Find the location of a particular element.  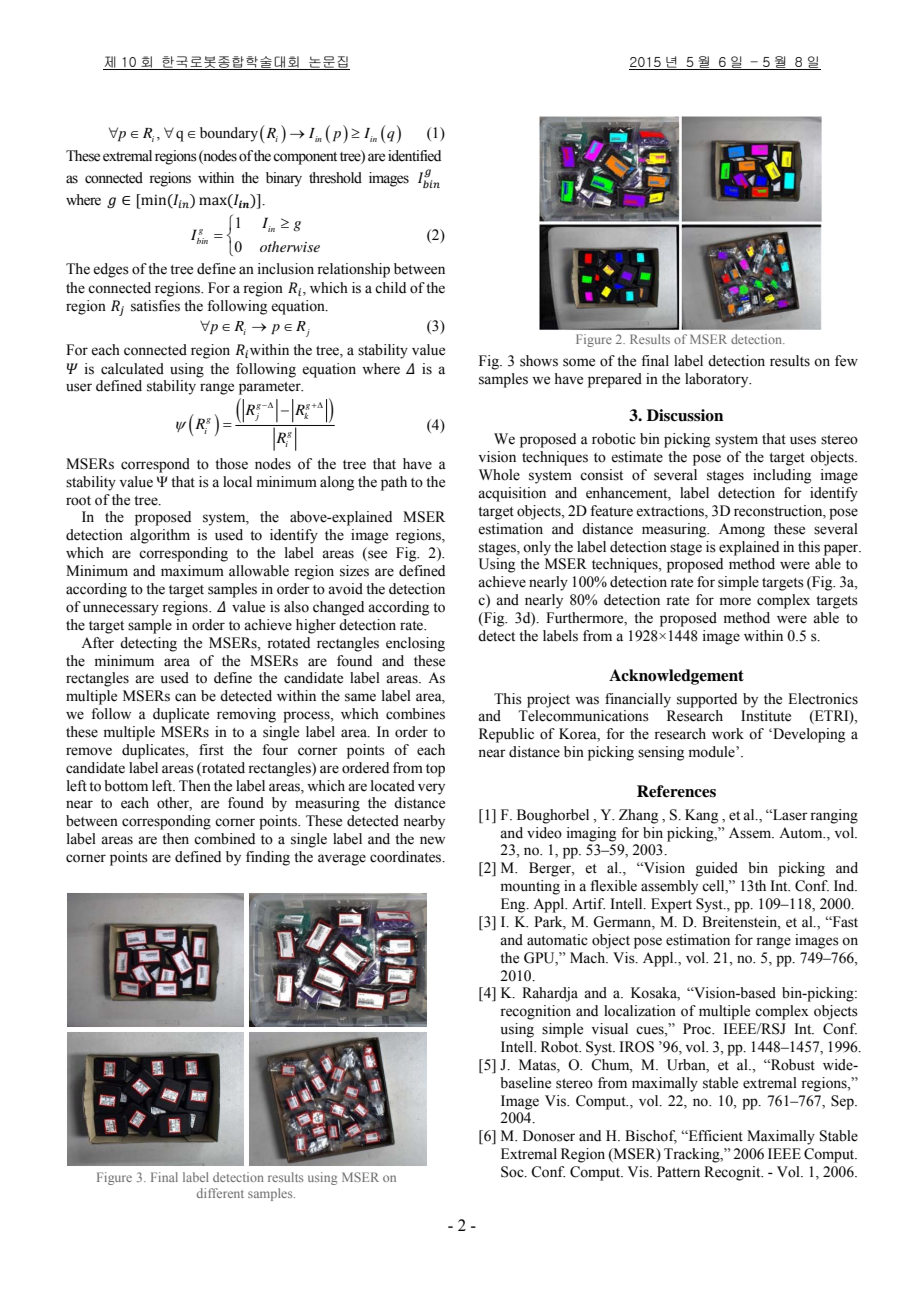

combined is located at coordinates (224, 839).
